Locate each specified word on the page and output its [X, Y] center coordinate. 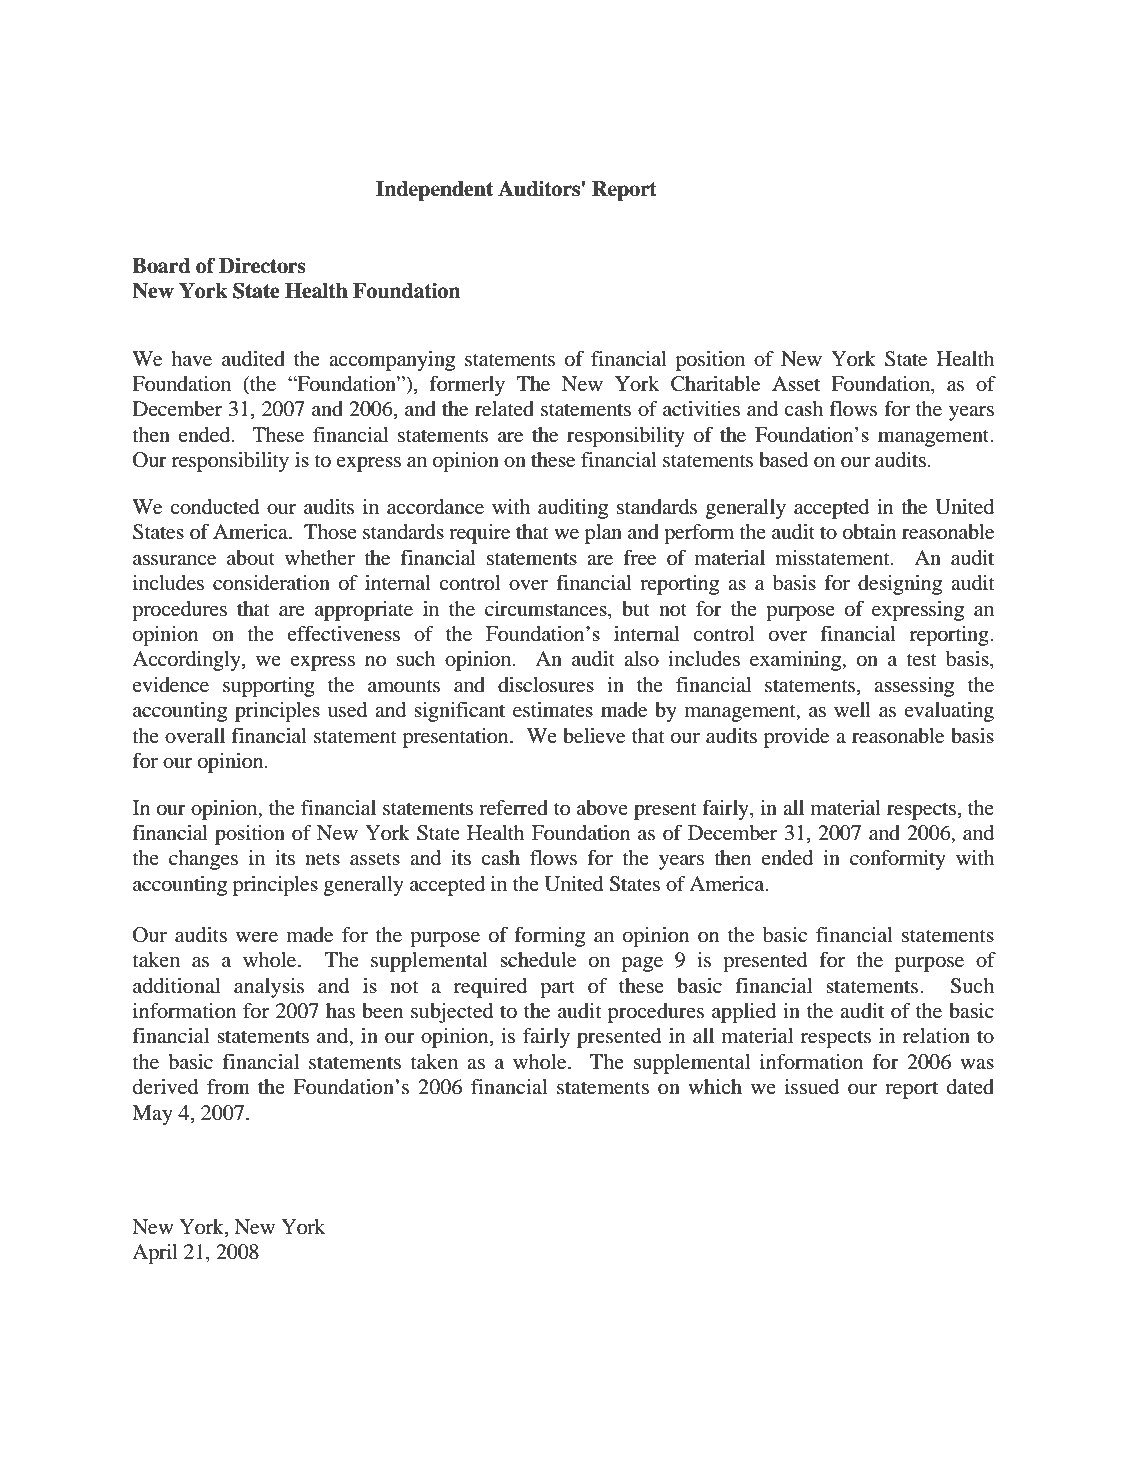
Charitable [715, 384]
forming [549, 937]
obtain [869, 532]
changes [203, 860]
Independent [434, 191]
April [155, 1254]
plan [603, 534]
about [251, 558]
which [715, 1086]
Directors [262, 266]
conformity [898, 860]
